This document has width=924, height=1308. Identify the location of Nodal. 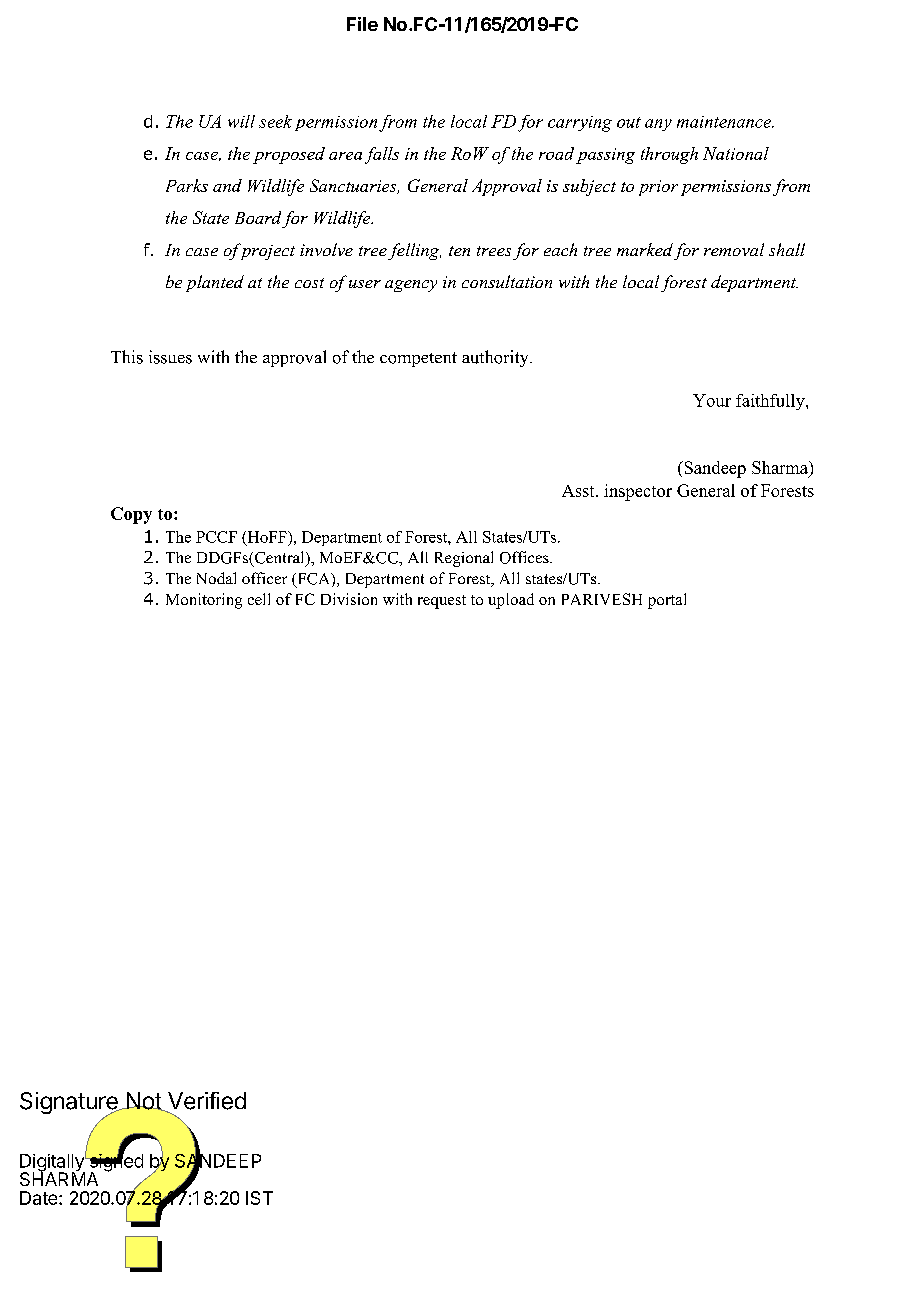
(216, 578).
